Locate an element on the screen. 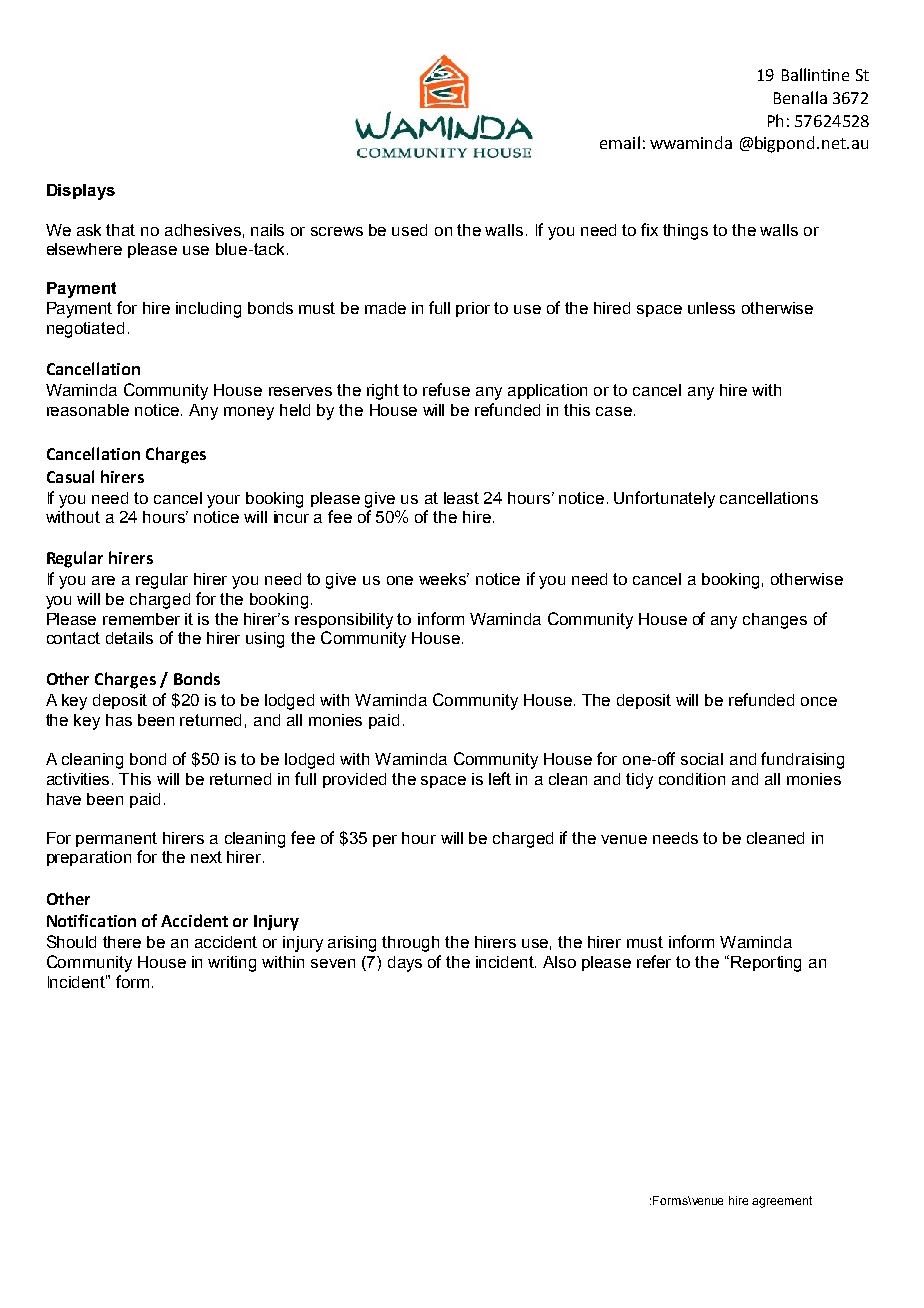  there is located at coordinates (122, 942).
